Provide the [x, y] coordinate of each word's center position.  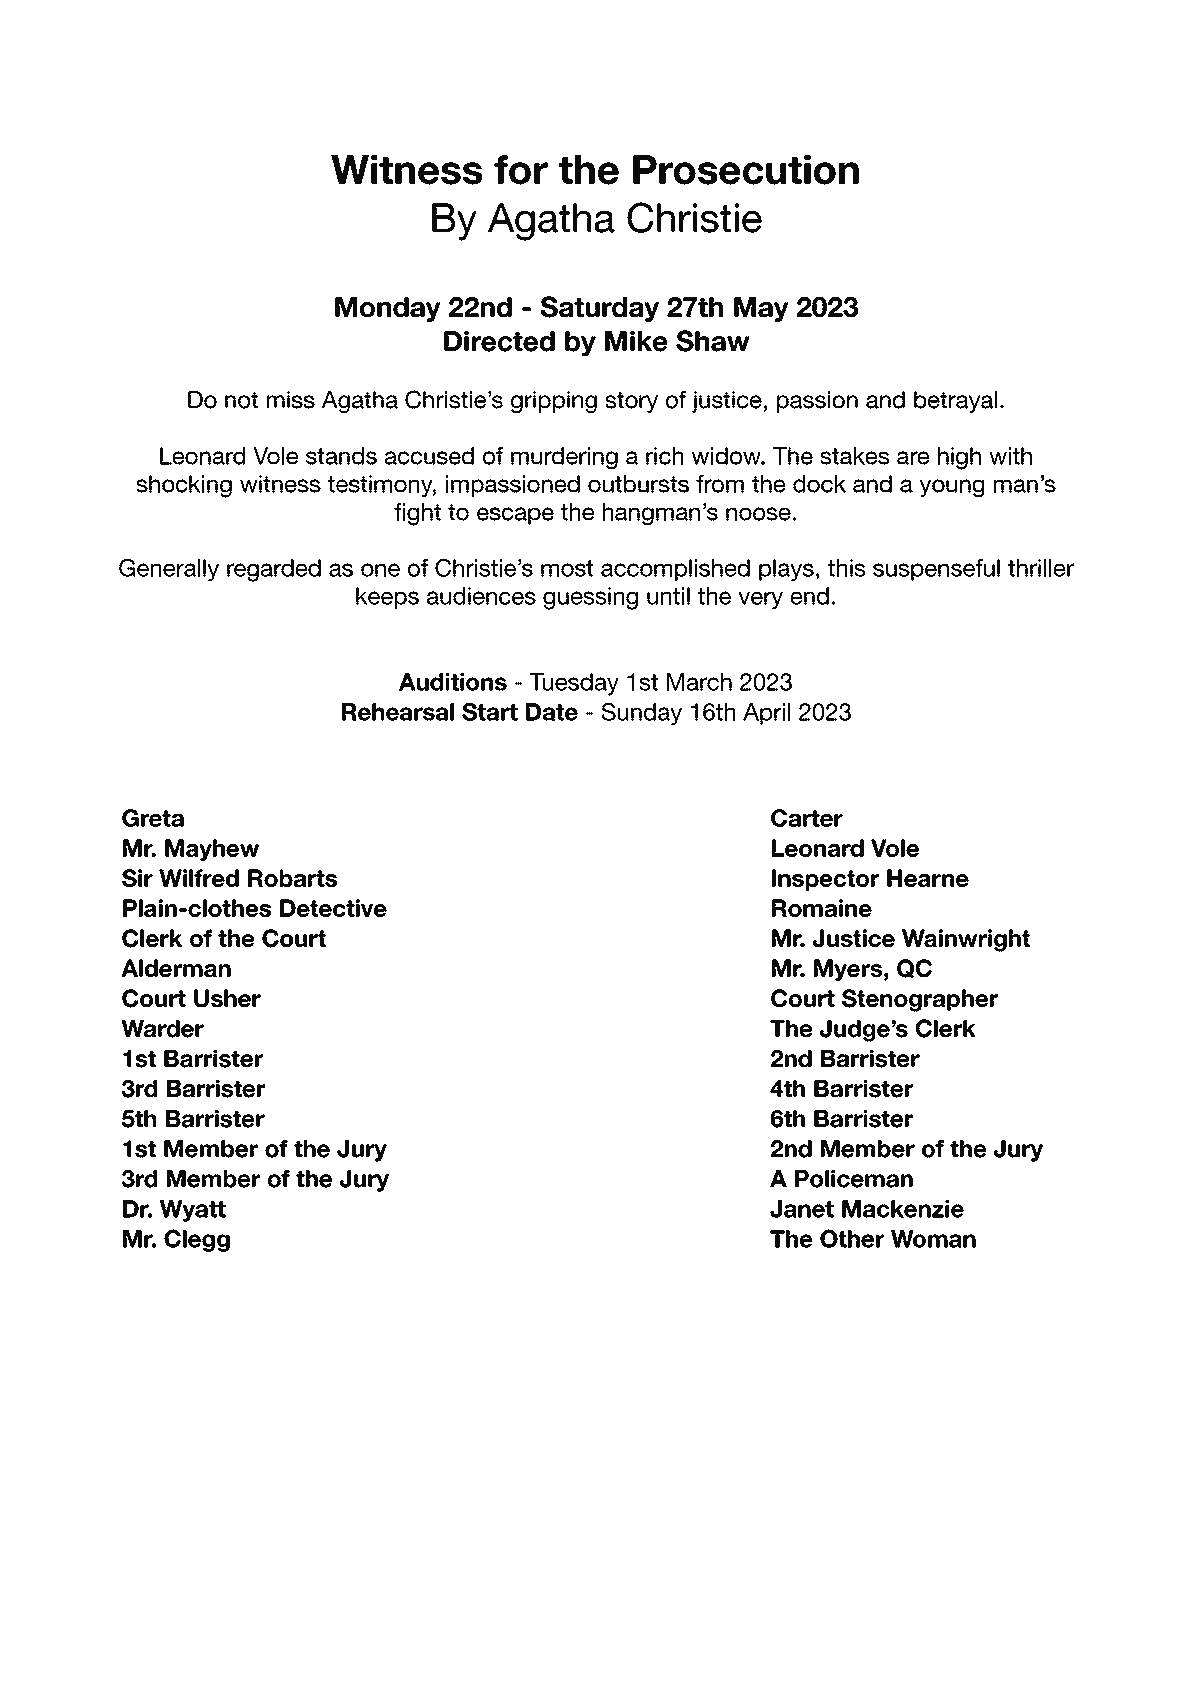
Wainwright [966, 940]
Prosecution [746, 170]
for [521, 170]
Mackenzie [903, 1209]
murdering [564, 458]
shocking [184, 486]
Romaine [822, 908]
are [913, 458]
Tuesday [574, 684]
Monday [388, 309]
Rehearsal [398, 712]
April [766, 714]
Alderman [176, 968]
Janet [802, 1209]
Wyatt [193, 1211]
